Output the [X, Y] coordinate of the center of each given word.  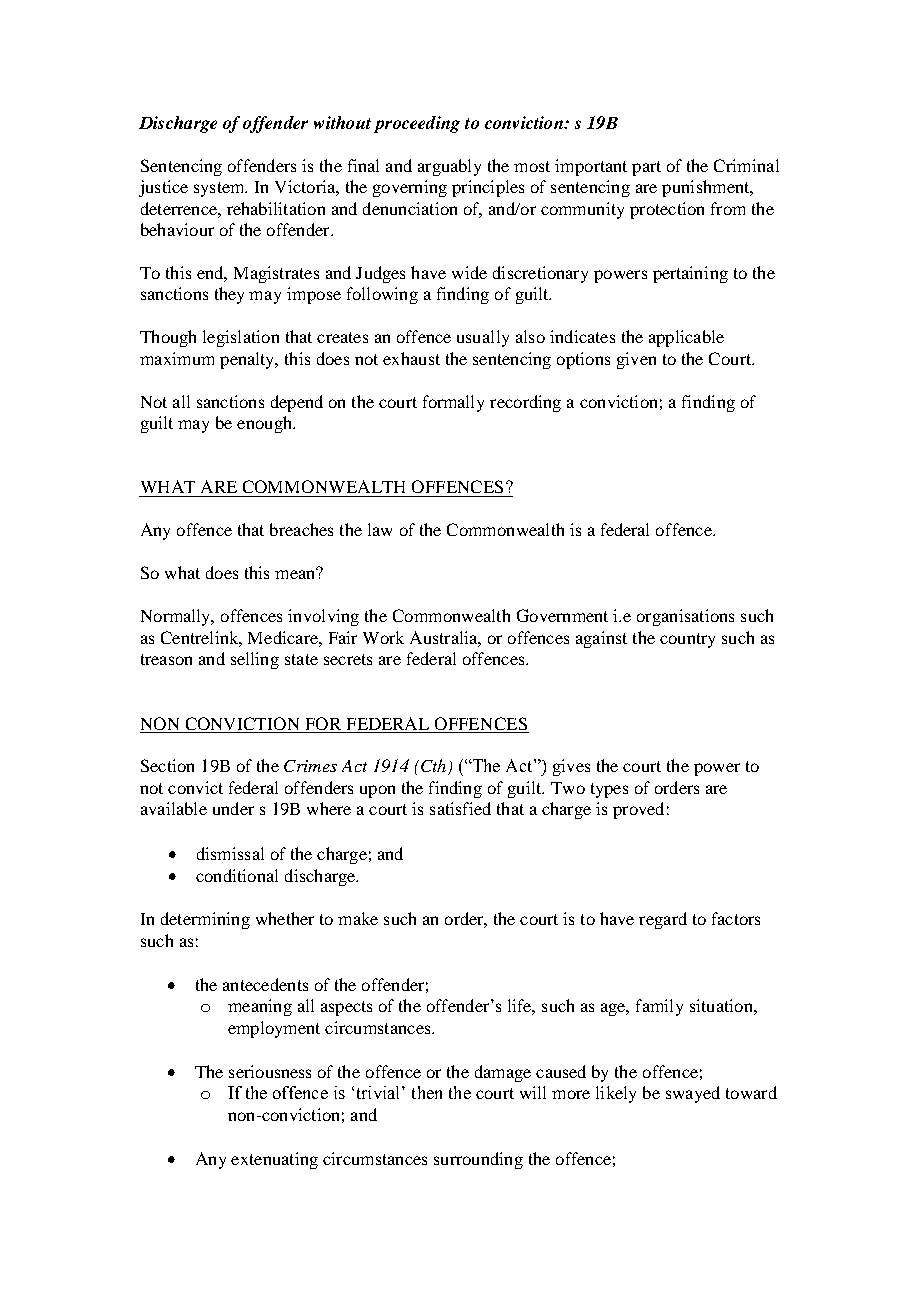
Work [383, 637]
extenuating [274, 1160]
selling [255, 660]
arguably [449, 167]
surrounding [478, 1160]
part [646, 168]
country [687, 640]
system [220, 189]
